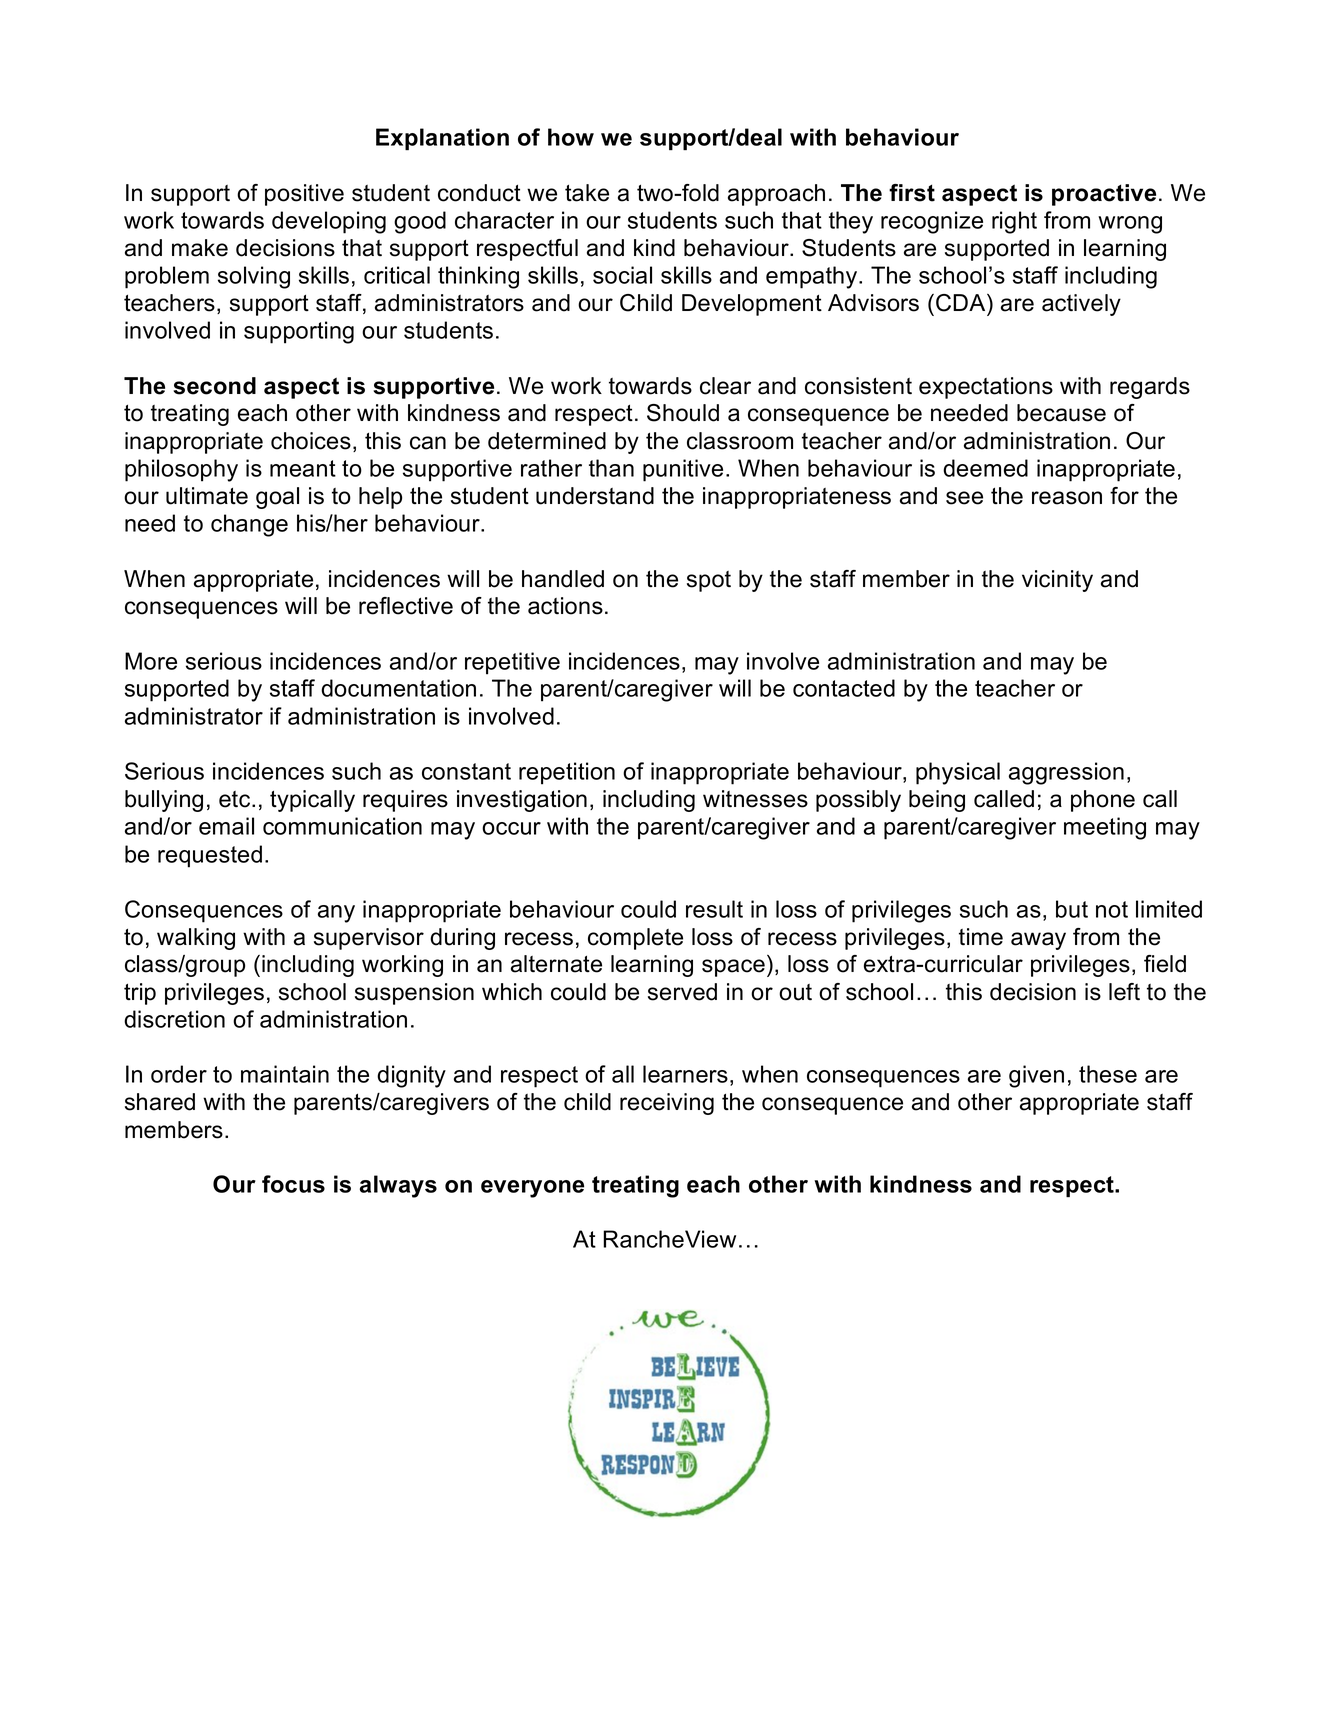  Describe the element at coordinates (755, 799) in the screenshot. I see `witnesses` at that location.
